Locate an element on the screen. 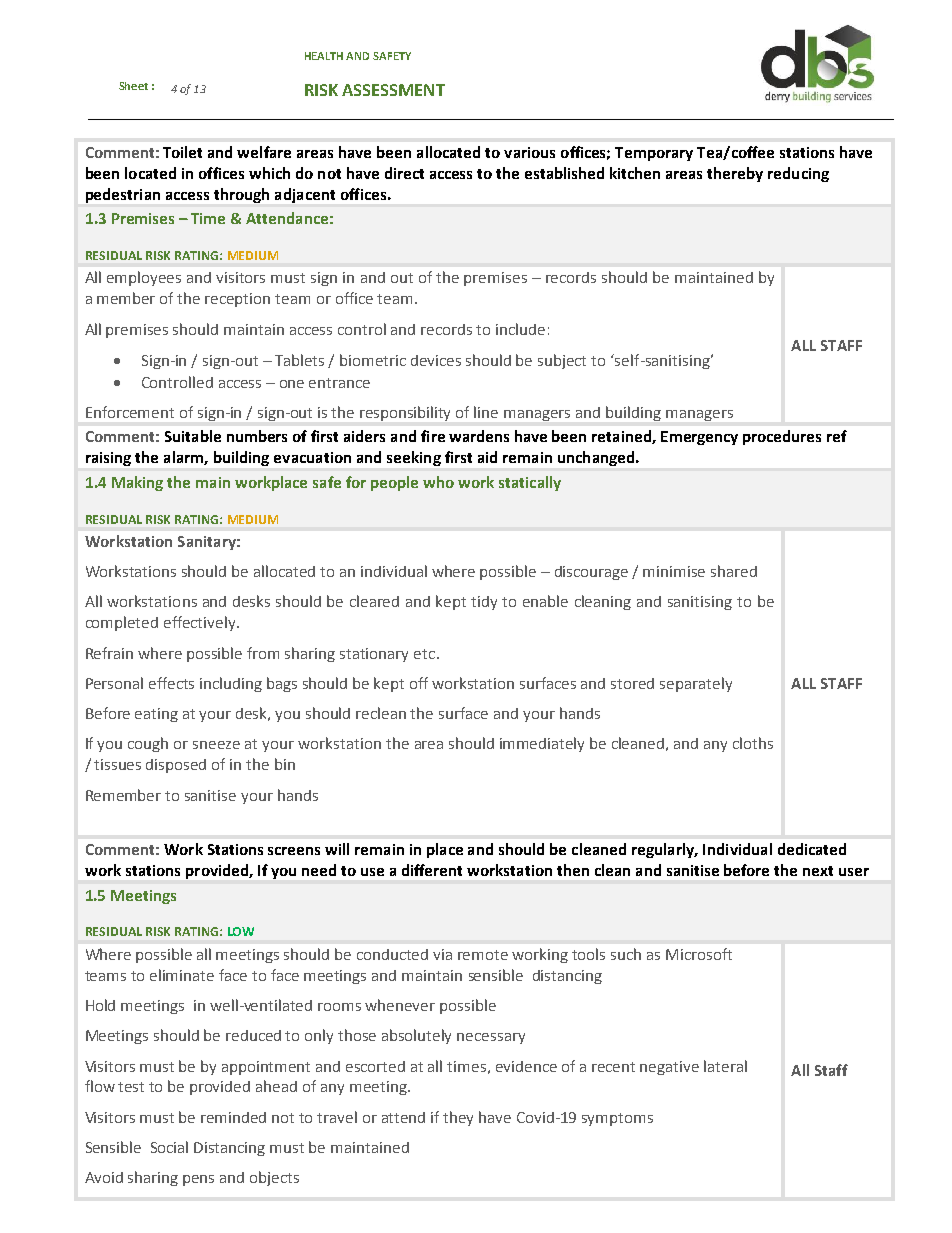  thereby is located at coordinates (735, 174).
